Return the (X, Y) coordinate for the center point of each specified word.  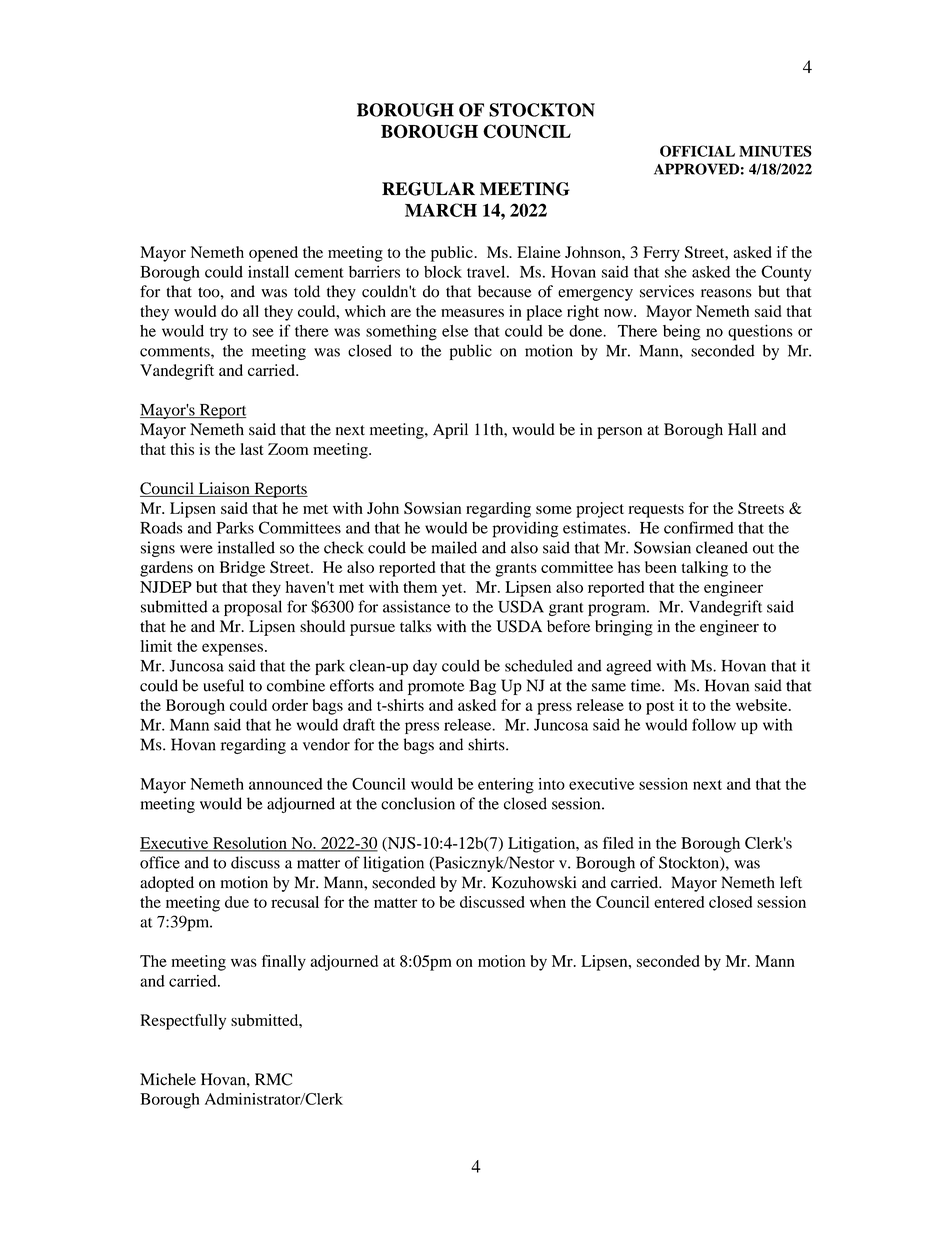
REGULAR (428, 189)
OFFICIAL (697, 151)
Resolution (250, 844)
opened (273, 254)
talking (704, 569)
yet (453, 590)
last (251, 449)
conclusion (418, 803)
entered (679, 902)
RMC (273, 1079)
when (548, 902)
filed (618, 843)
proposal (253, 608)
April (450, 431)
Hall (742, 429)
